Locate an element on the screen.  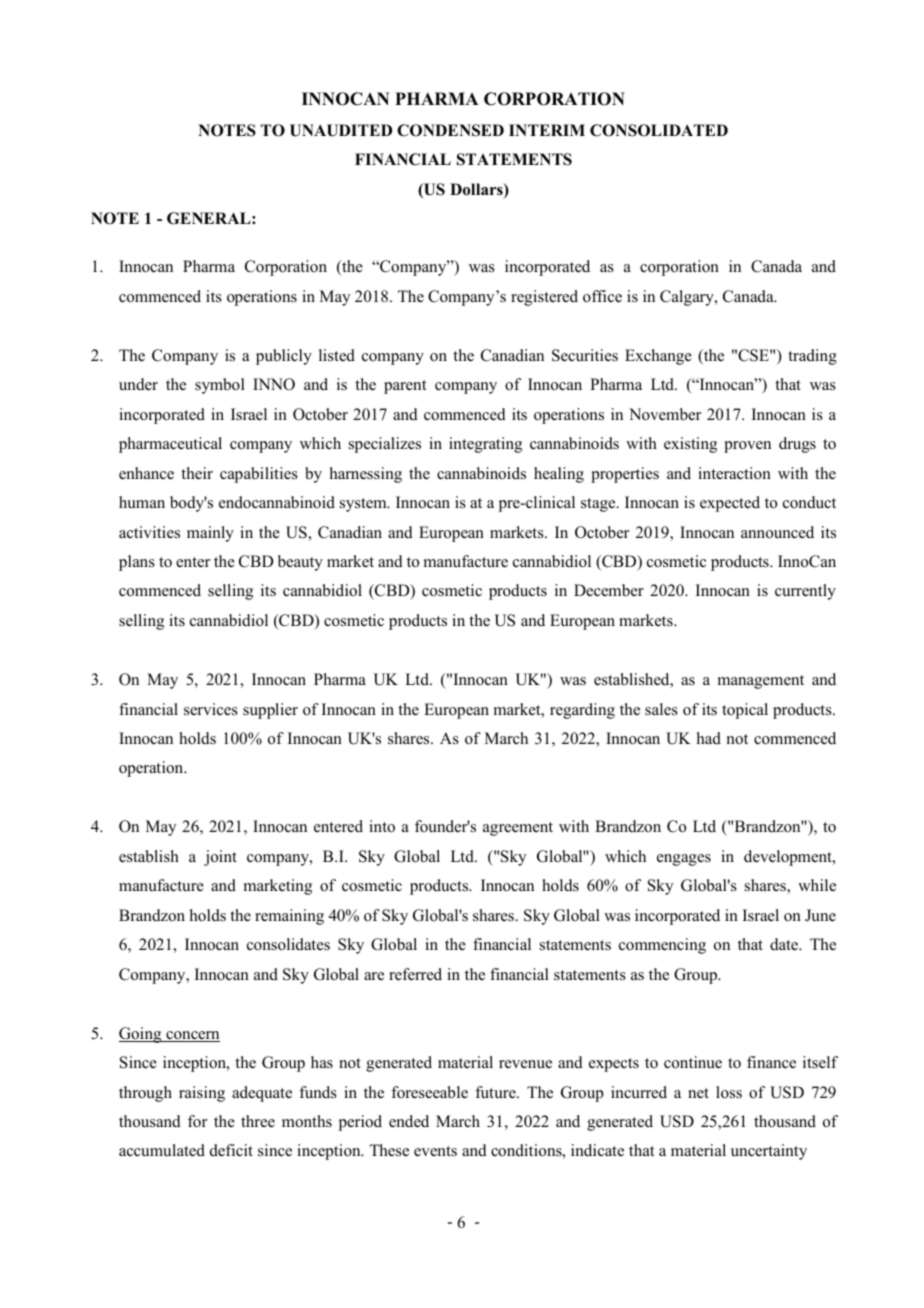
Dollars is located at coordinates (477, 190).
